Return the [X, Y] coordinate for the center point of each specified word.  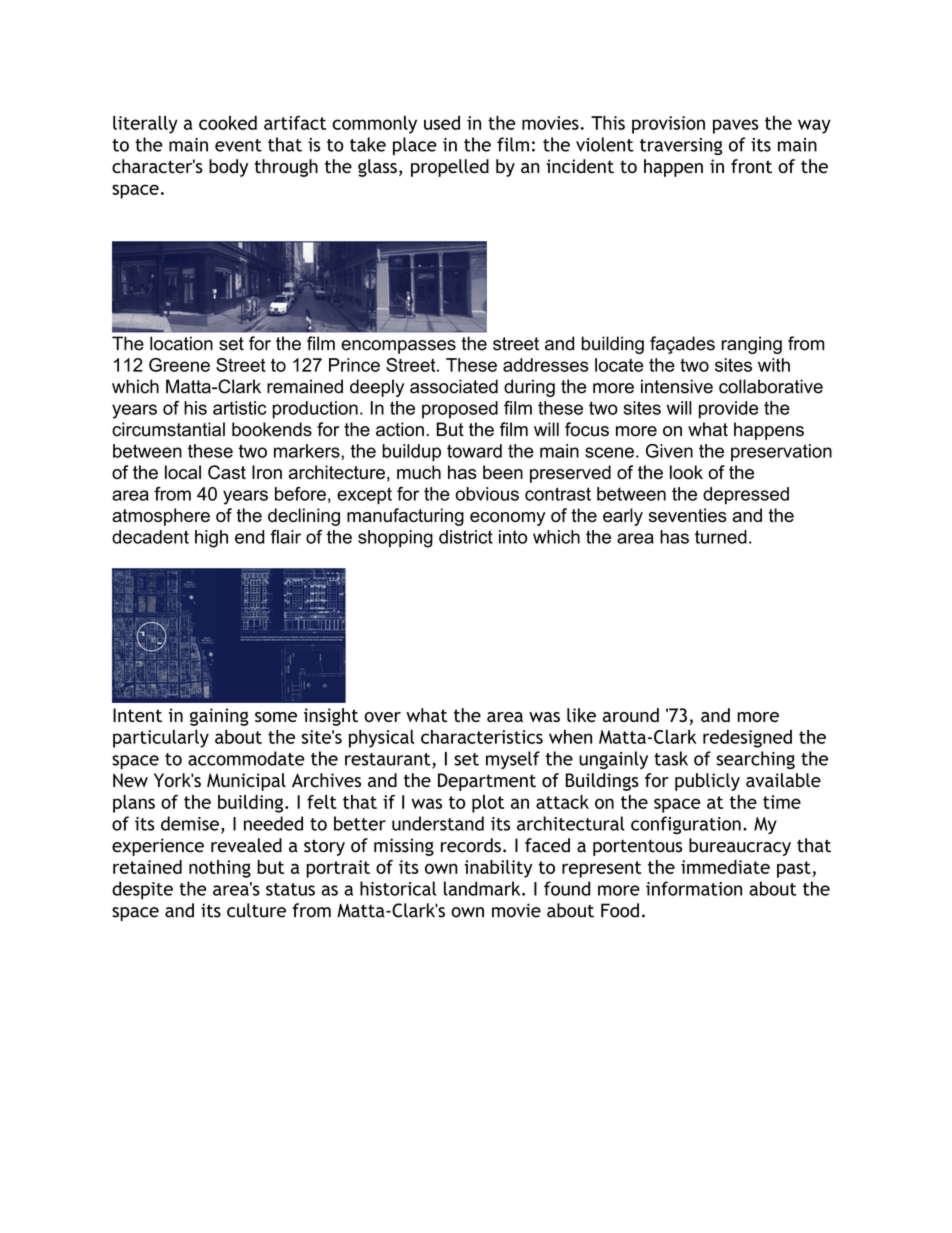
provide [728, 410]
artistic [239, 408]
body [228, 168]
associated [454, 386]
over [382, 717]
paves [735, 126]
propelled [450, 168]
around [631, 715]
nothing [220, 869]
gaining [219, 717]
